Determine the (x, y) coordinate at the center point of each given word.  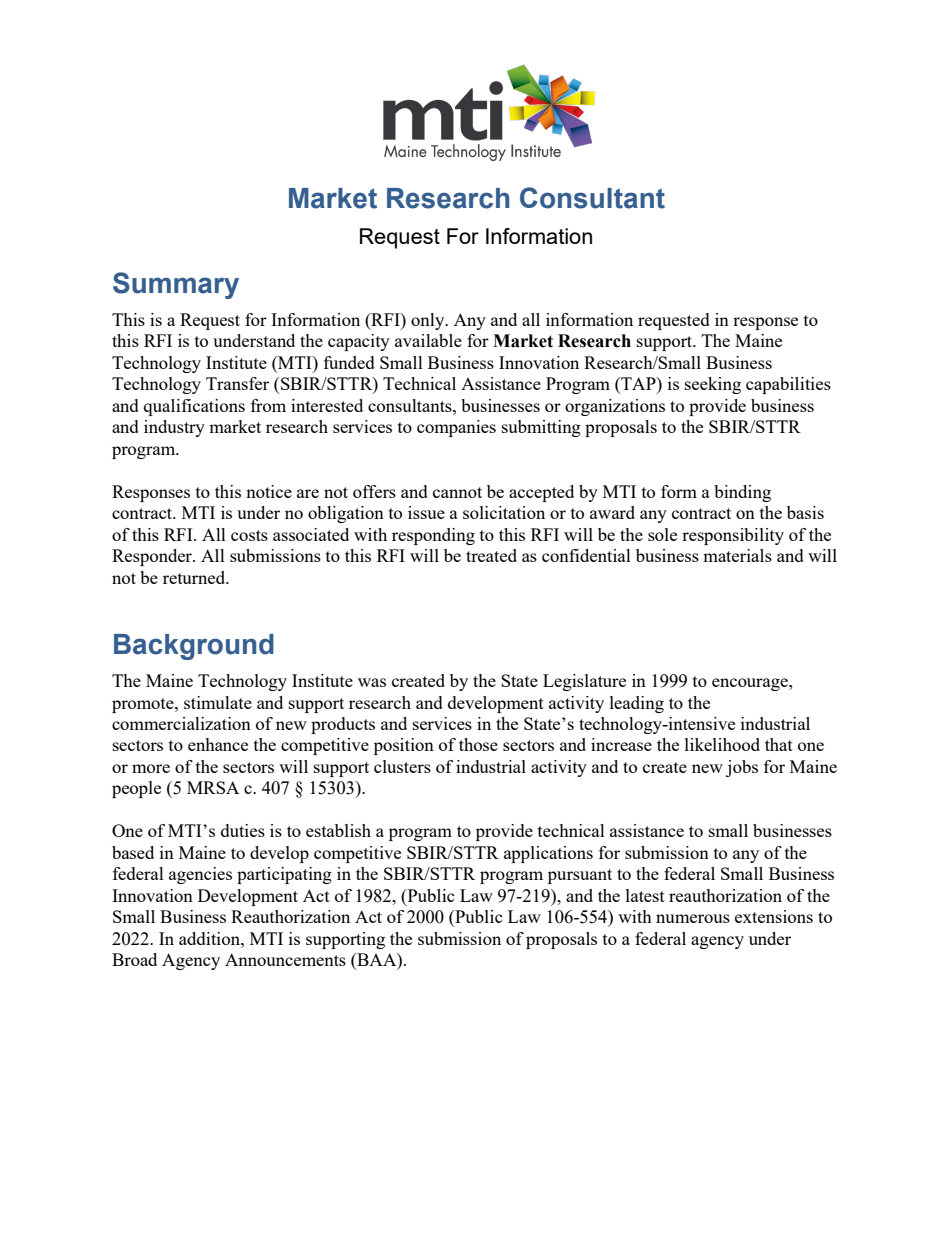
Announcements (285, 959)
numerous (693, 918)
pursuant (580, 876)
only (429, 321)
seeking (713, 385)
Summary (176, 285)
